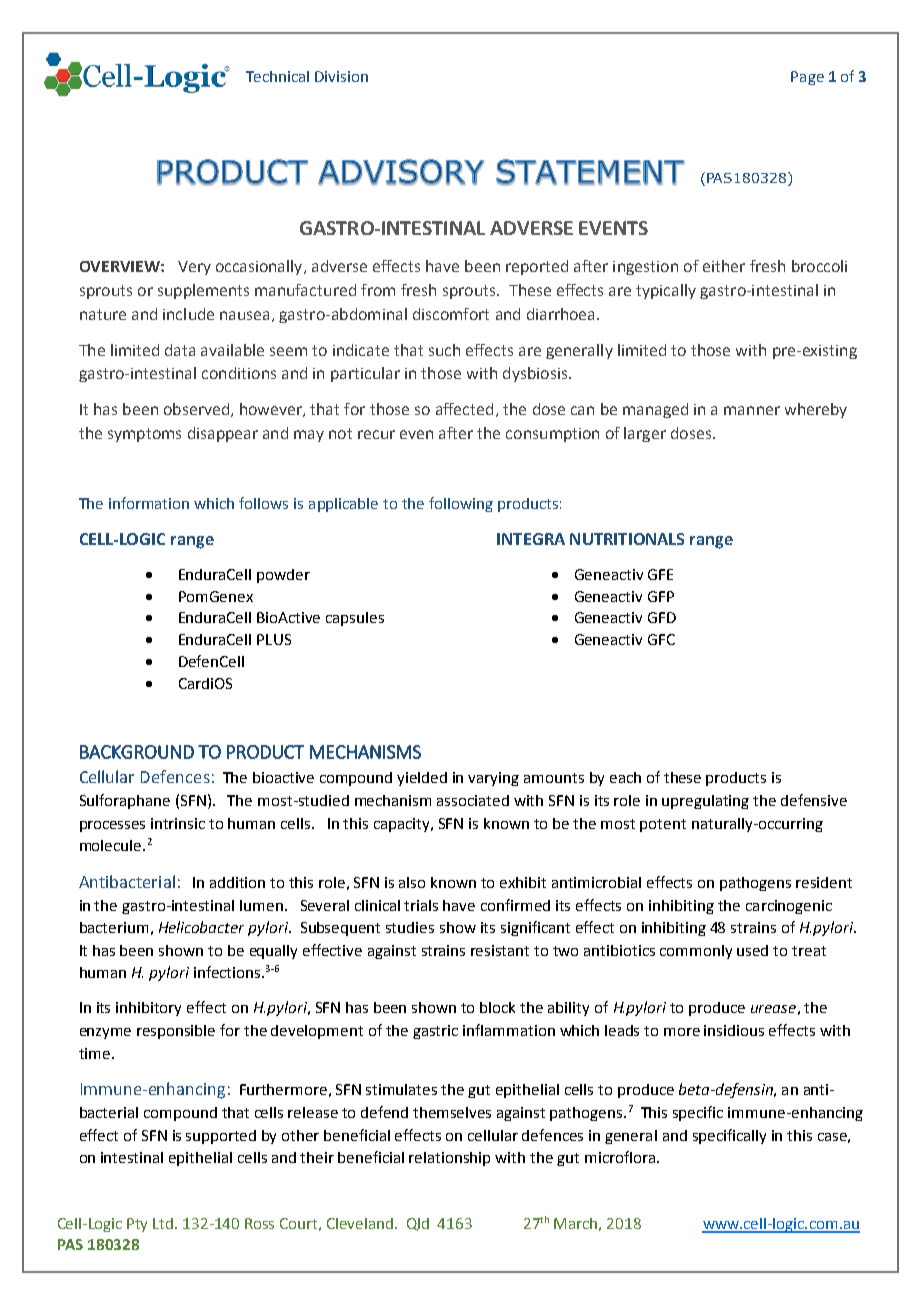  Describe the element at coordinates (164, 1223) in the document. I see `Ltd` at that location.
